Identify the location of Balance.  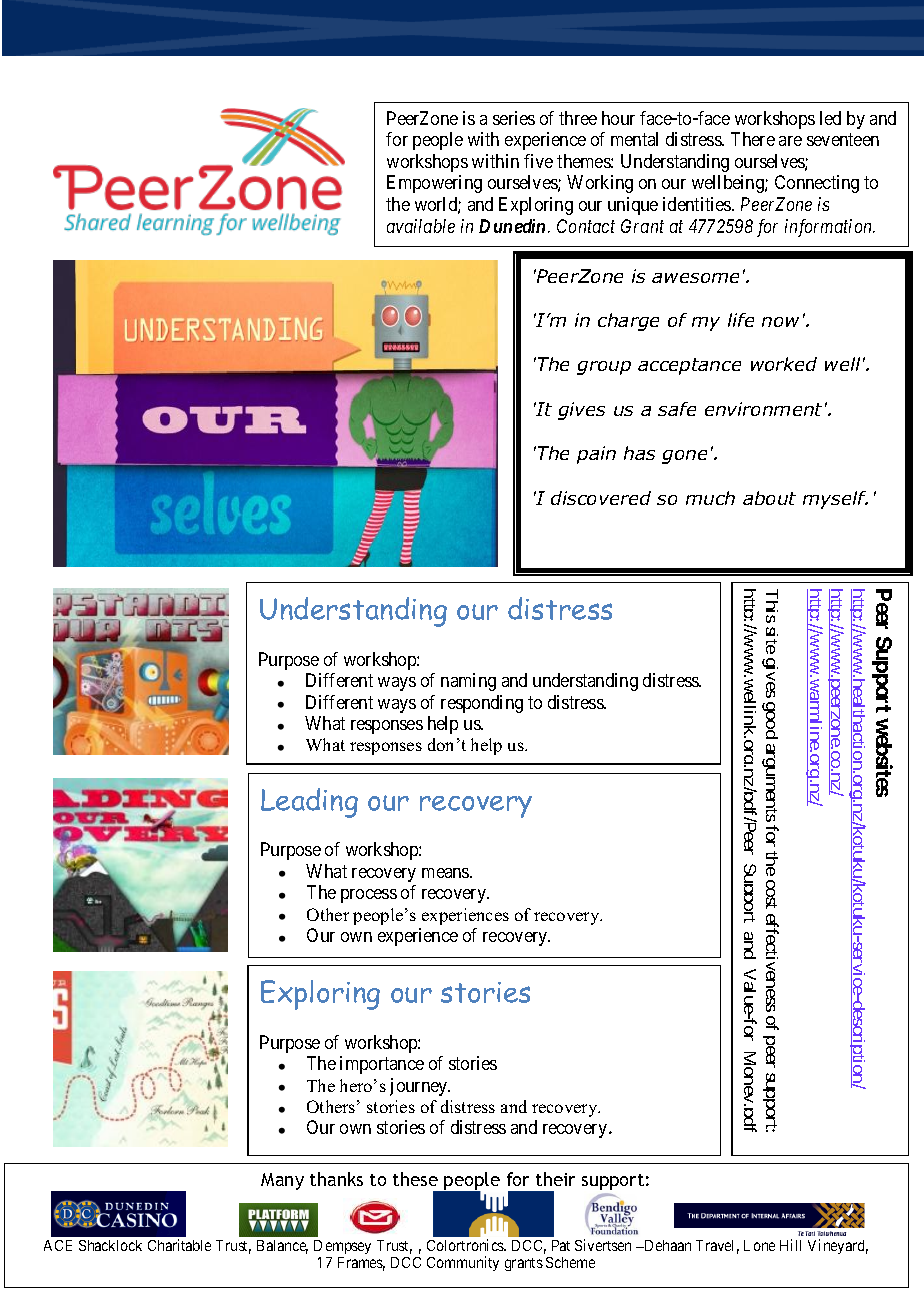
(282, 1247).
